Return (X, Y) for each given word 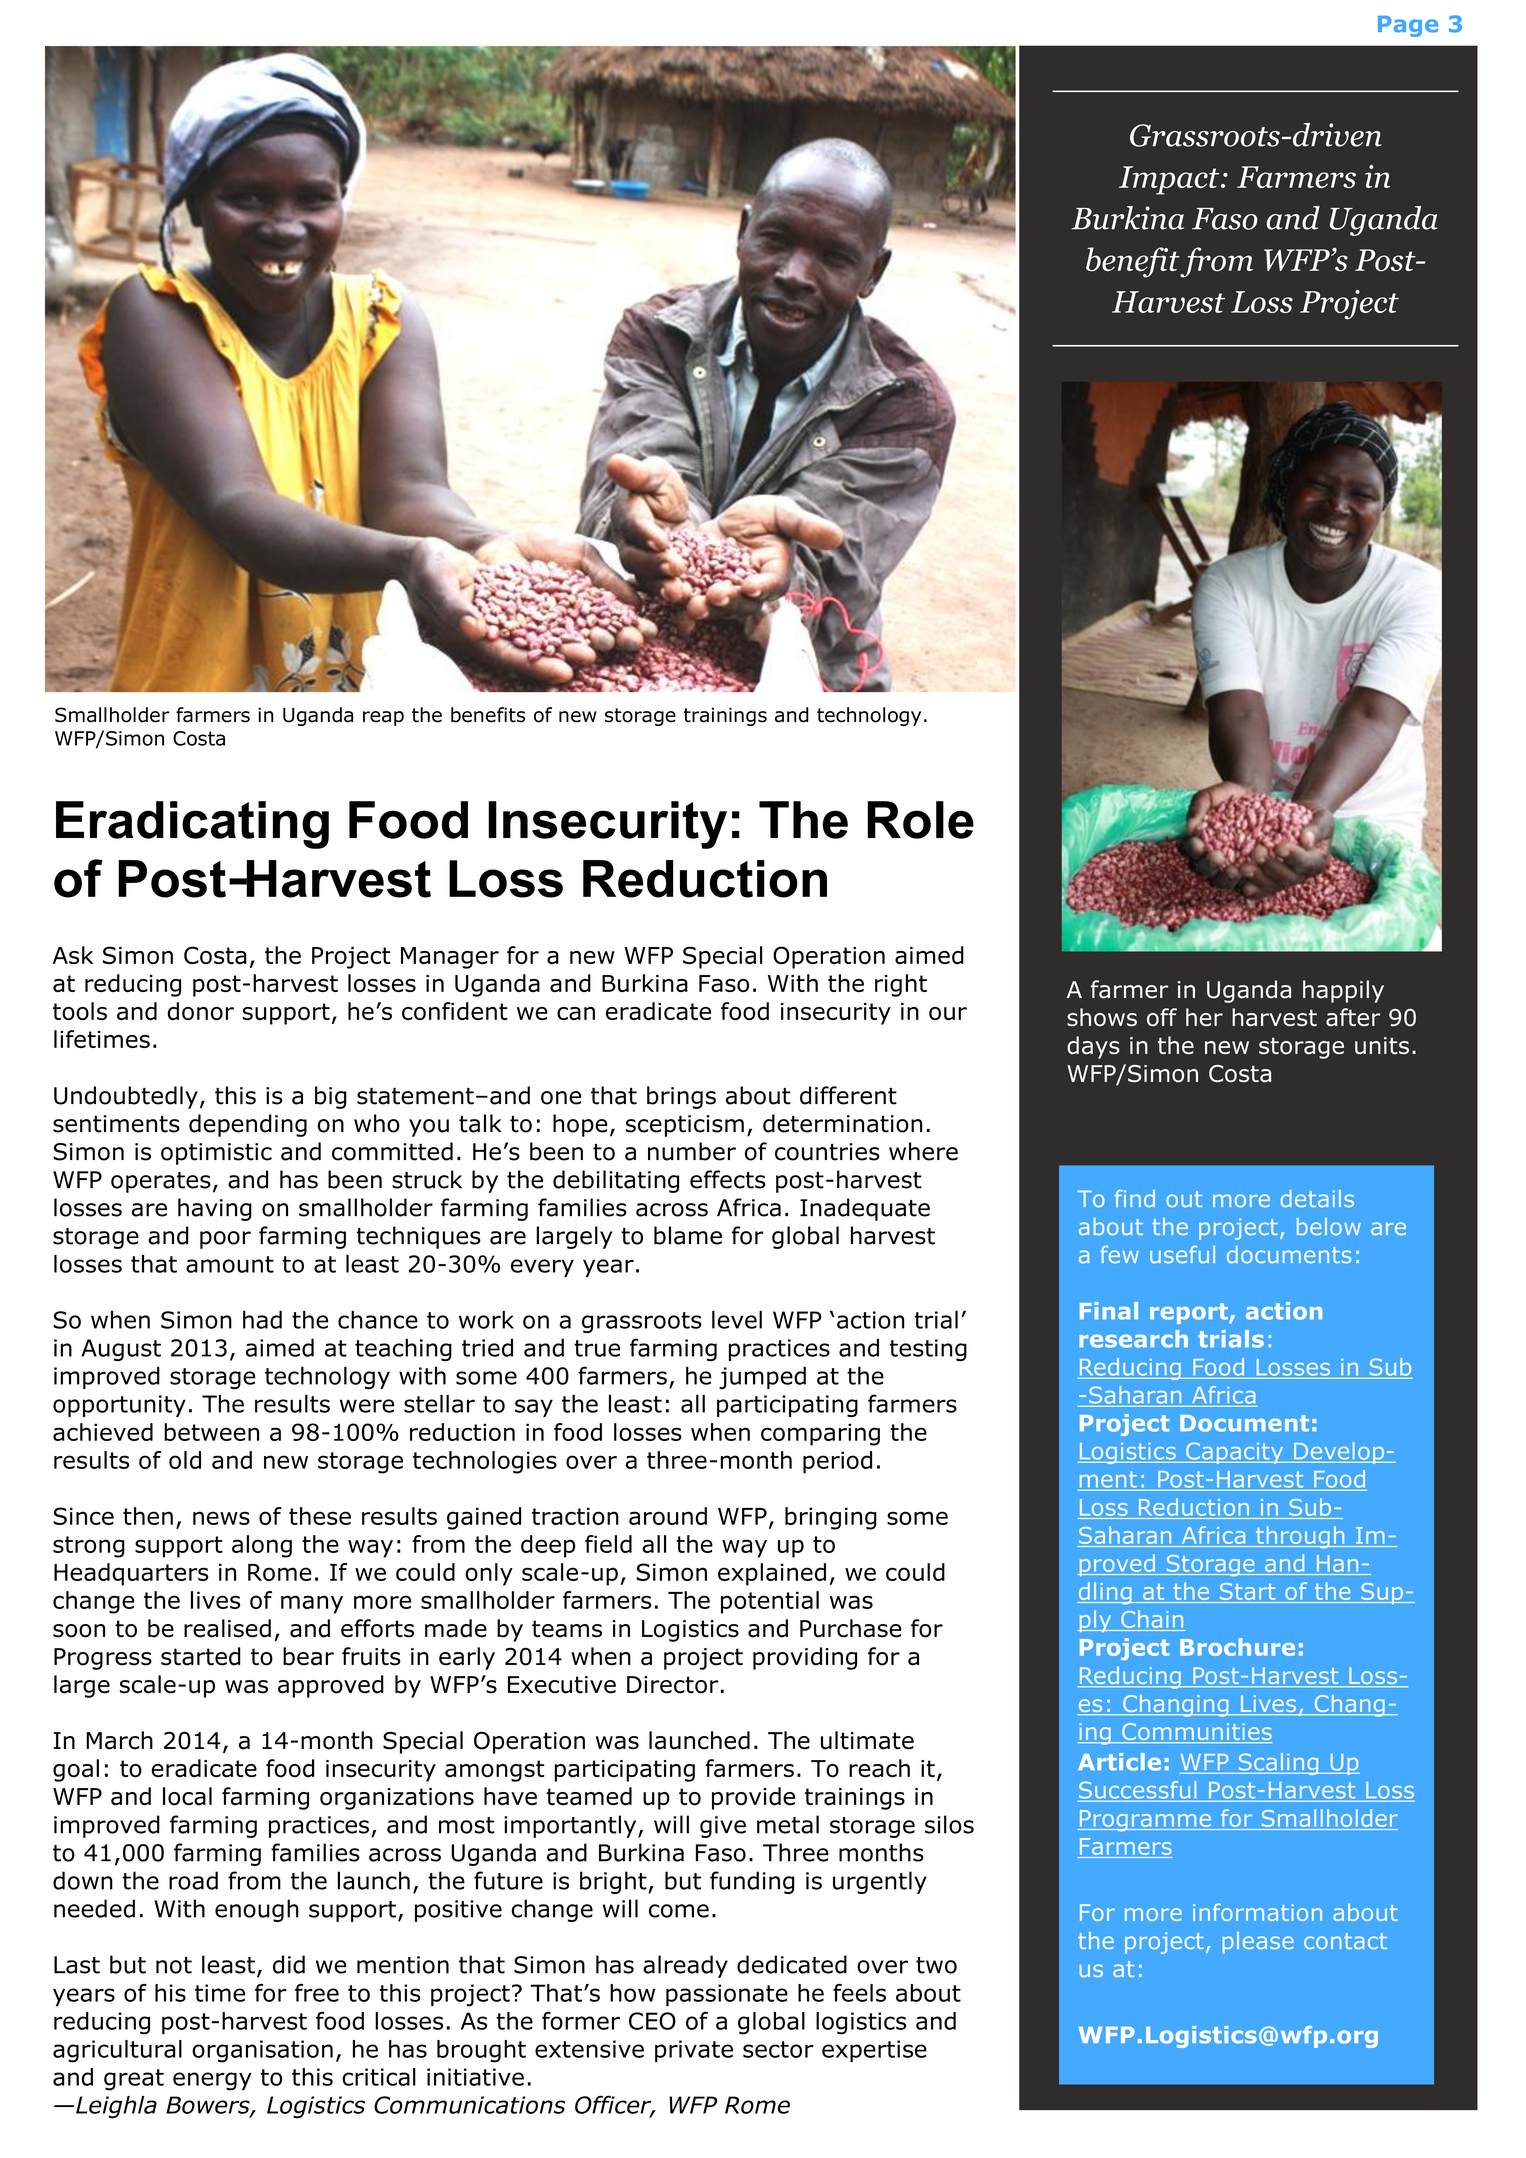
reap (383, 718)
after (1353, 1017)
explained (772, 1574)
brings (681, 1097)
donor (201, 1011)
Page (1408, 26)
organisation (262, 2051)
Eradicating (192, 825)
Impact (1170, 180)
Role (920, 820)
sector (778, 2049)
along (262, 1546)
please (1258, 1943)
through (1300, 1537)
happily (1343, 991)
